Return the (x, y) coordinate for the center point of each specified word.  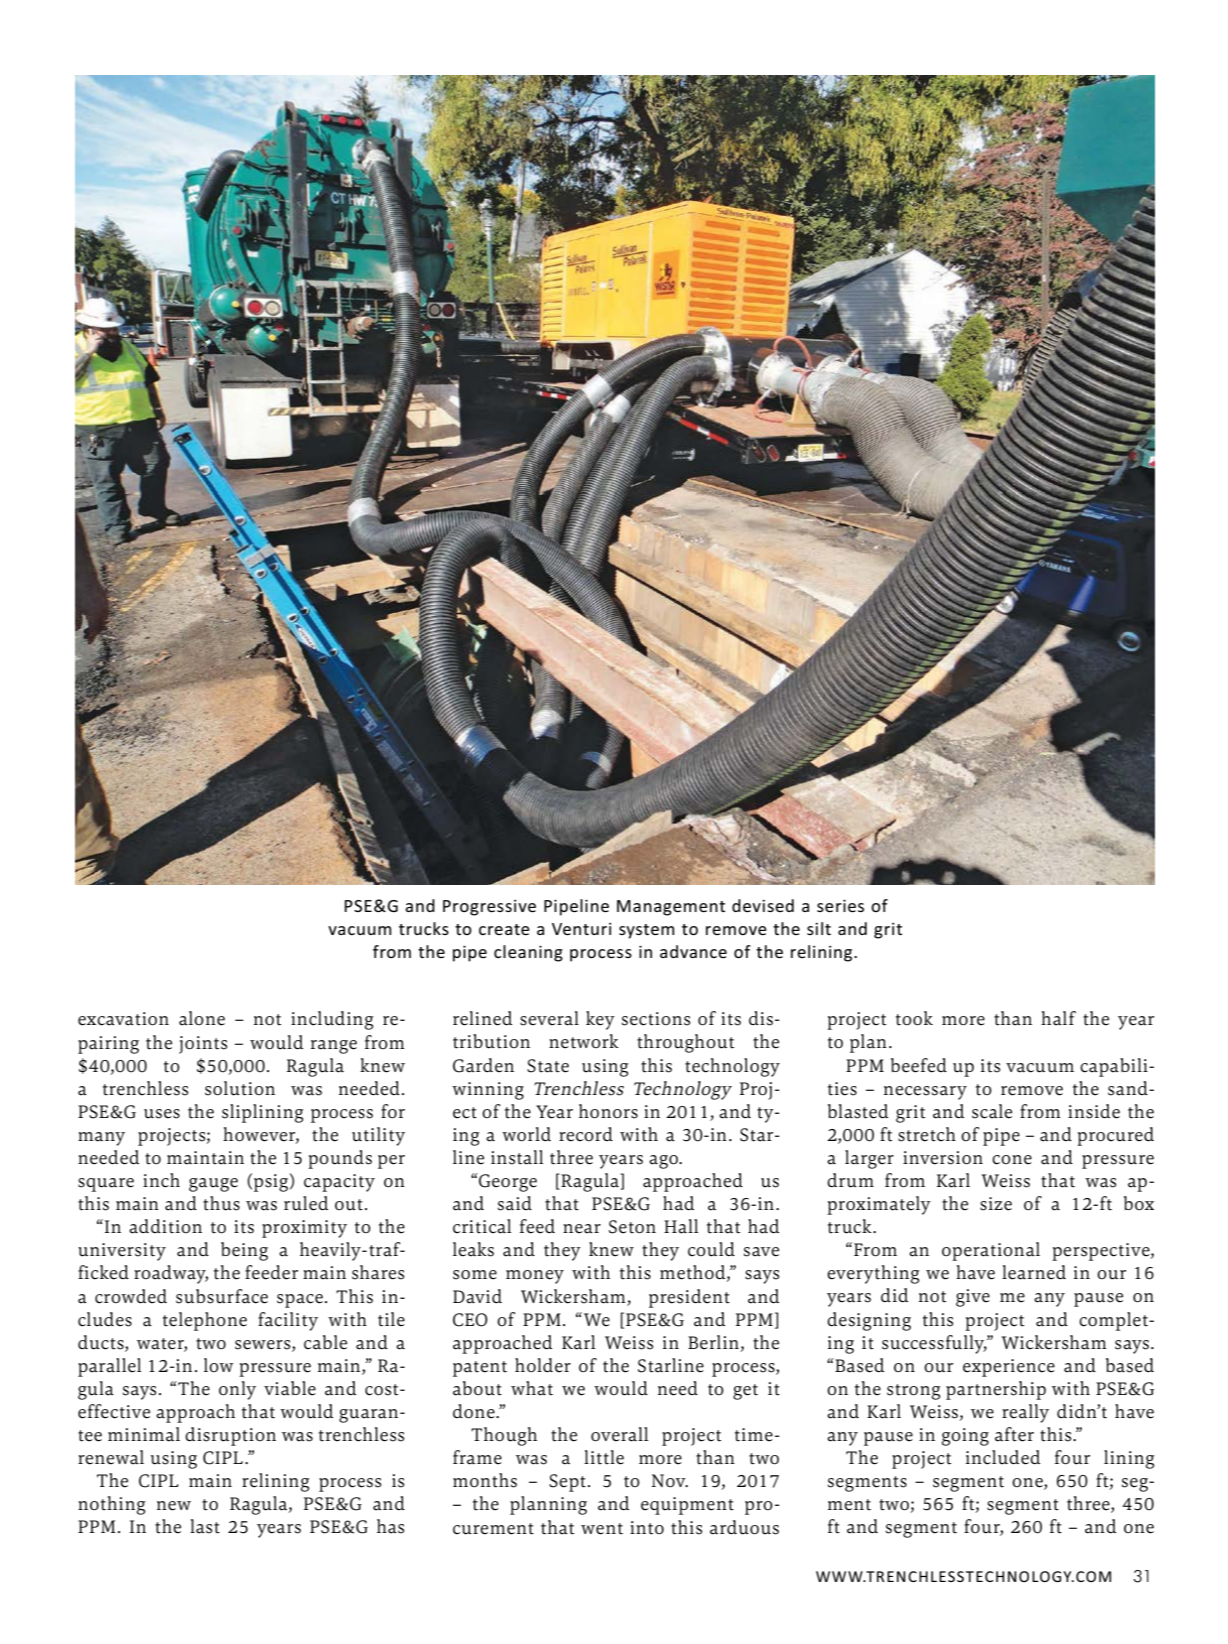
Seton (632, 1227)
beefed (919, 1065)
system (646, 931)
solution (240, 1088)
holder (543, 1365)
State (548, 1066)
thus (221, 1203)
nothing (111, 1505)
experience (1009, 1368)
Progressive (489, 908)
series (840, 905)
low (218, 1365)
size (996, 1204)
